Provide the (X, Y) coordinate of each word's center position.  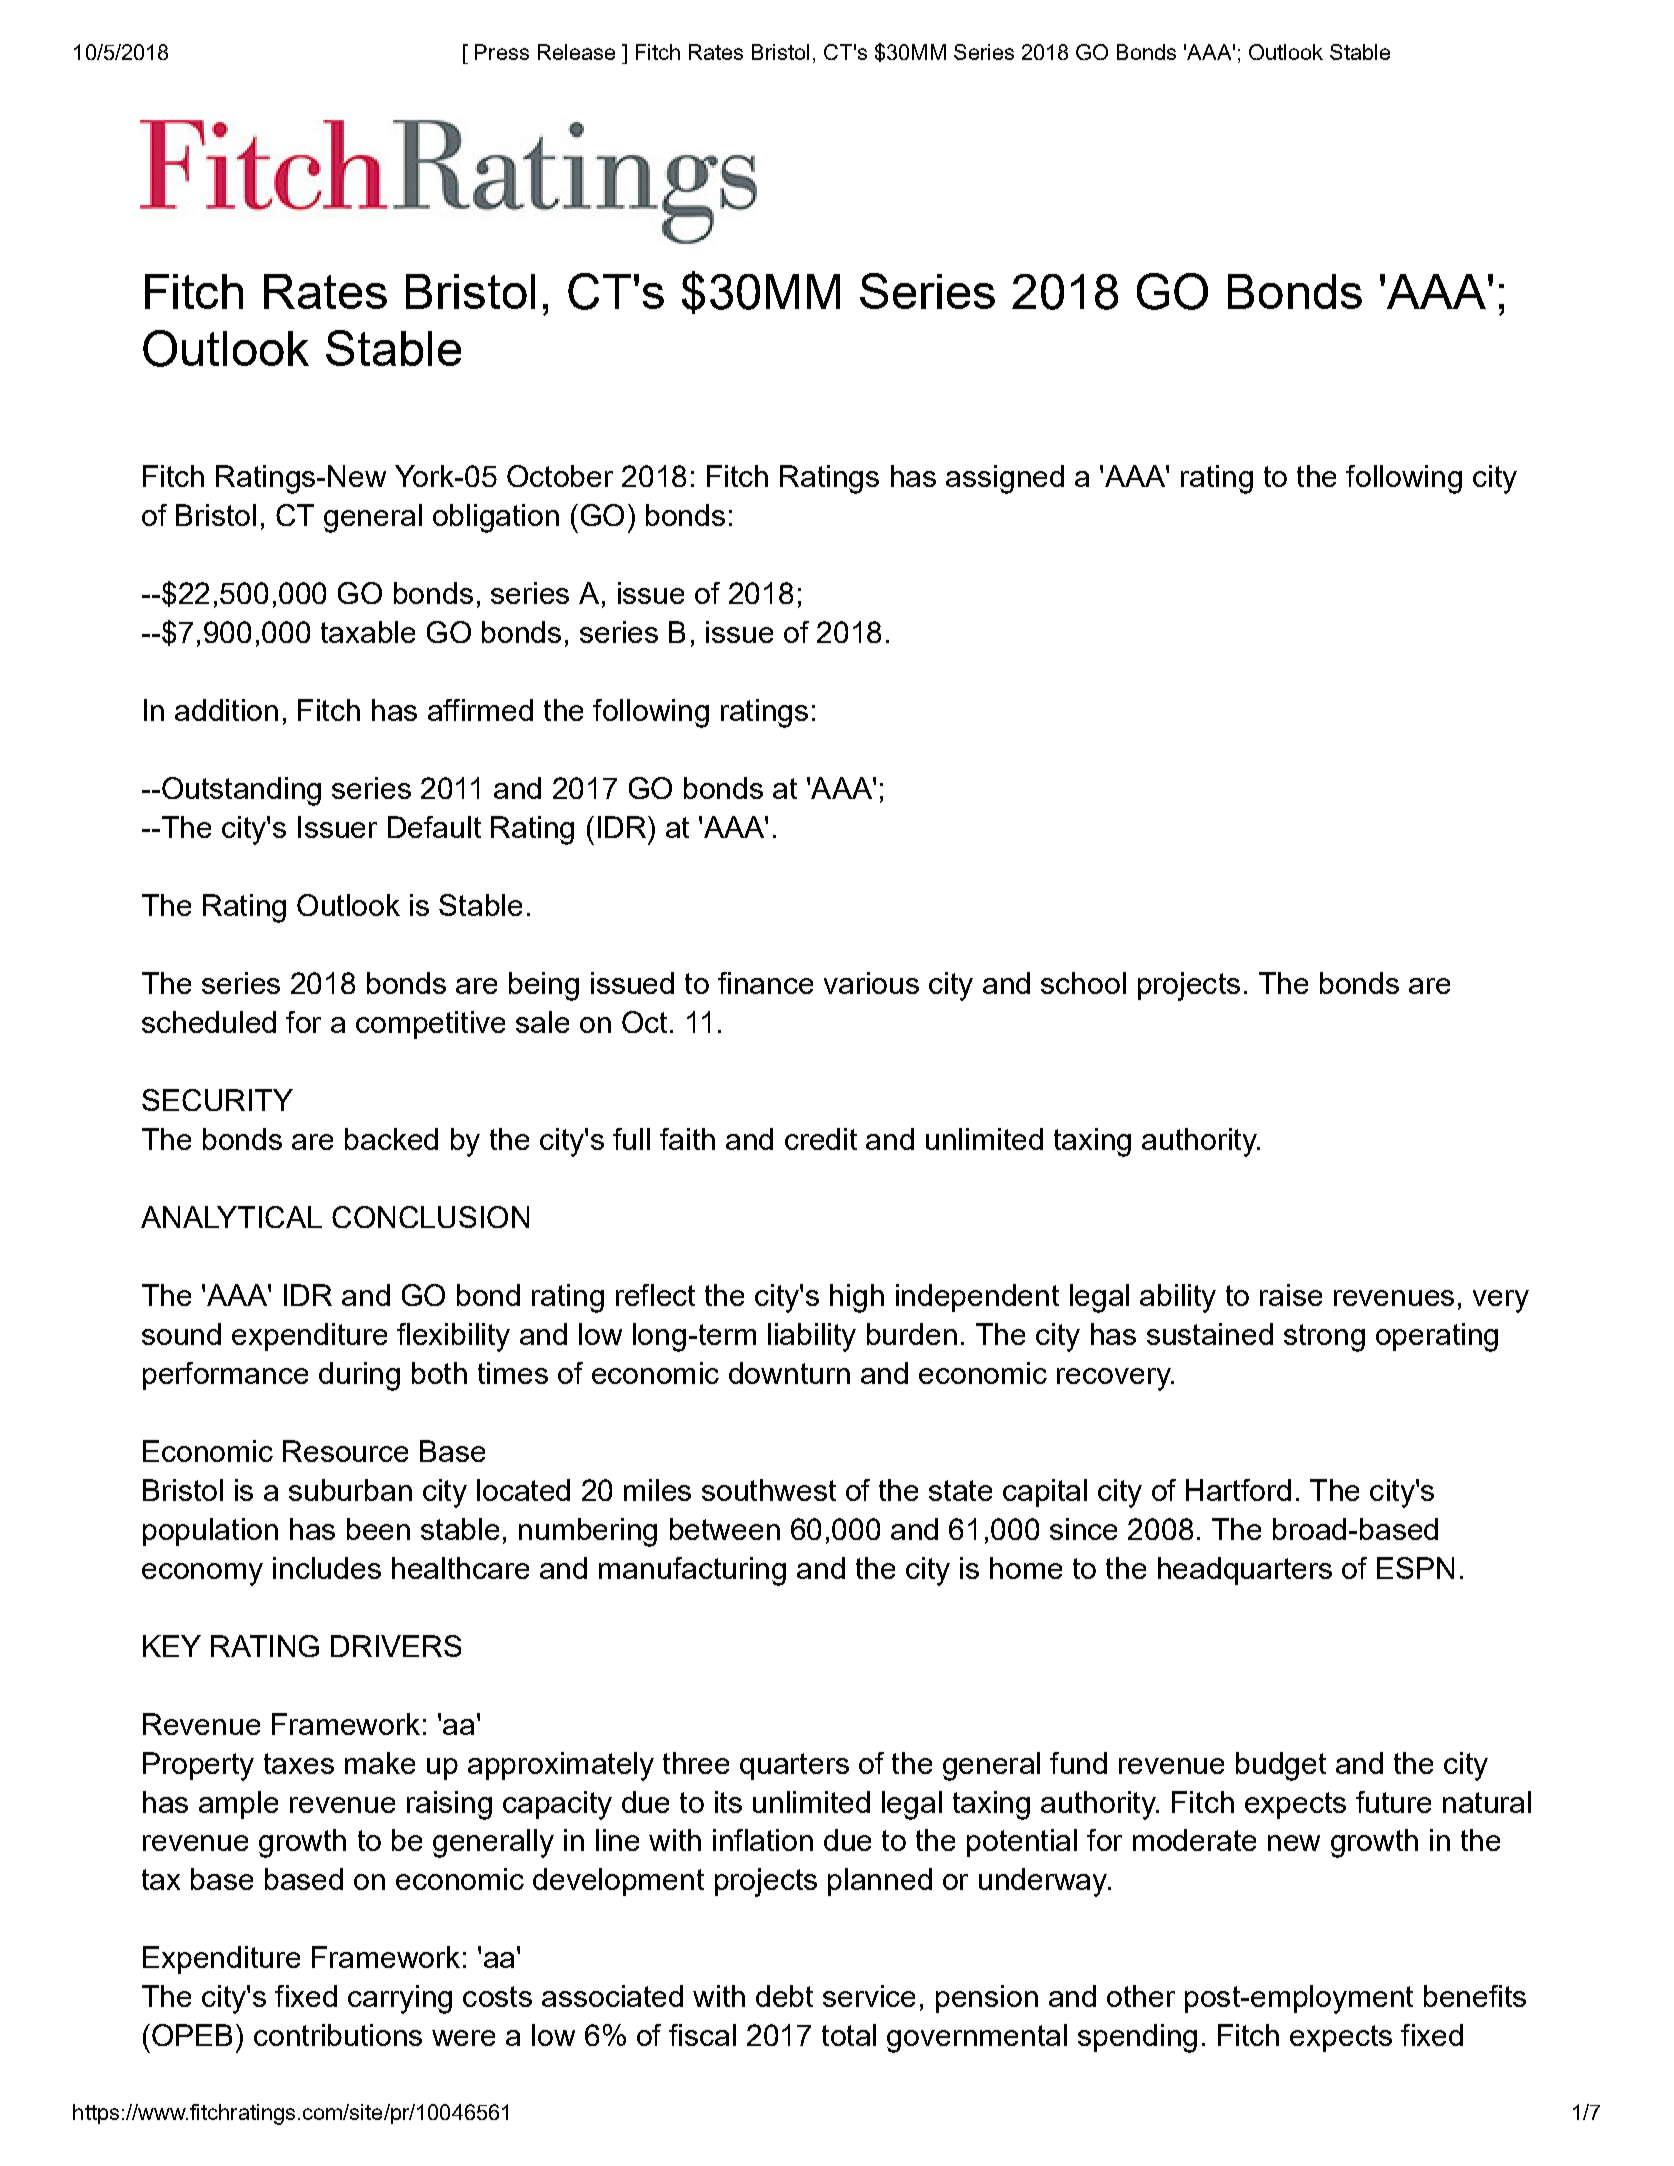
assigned (1005, 479)
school (1083, 983)
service (869, 1996)
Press (502, 52)
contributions (338, 2035)
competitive (430, 1025)
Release (576, 52)
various (871, 983)
